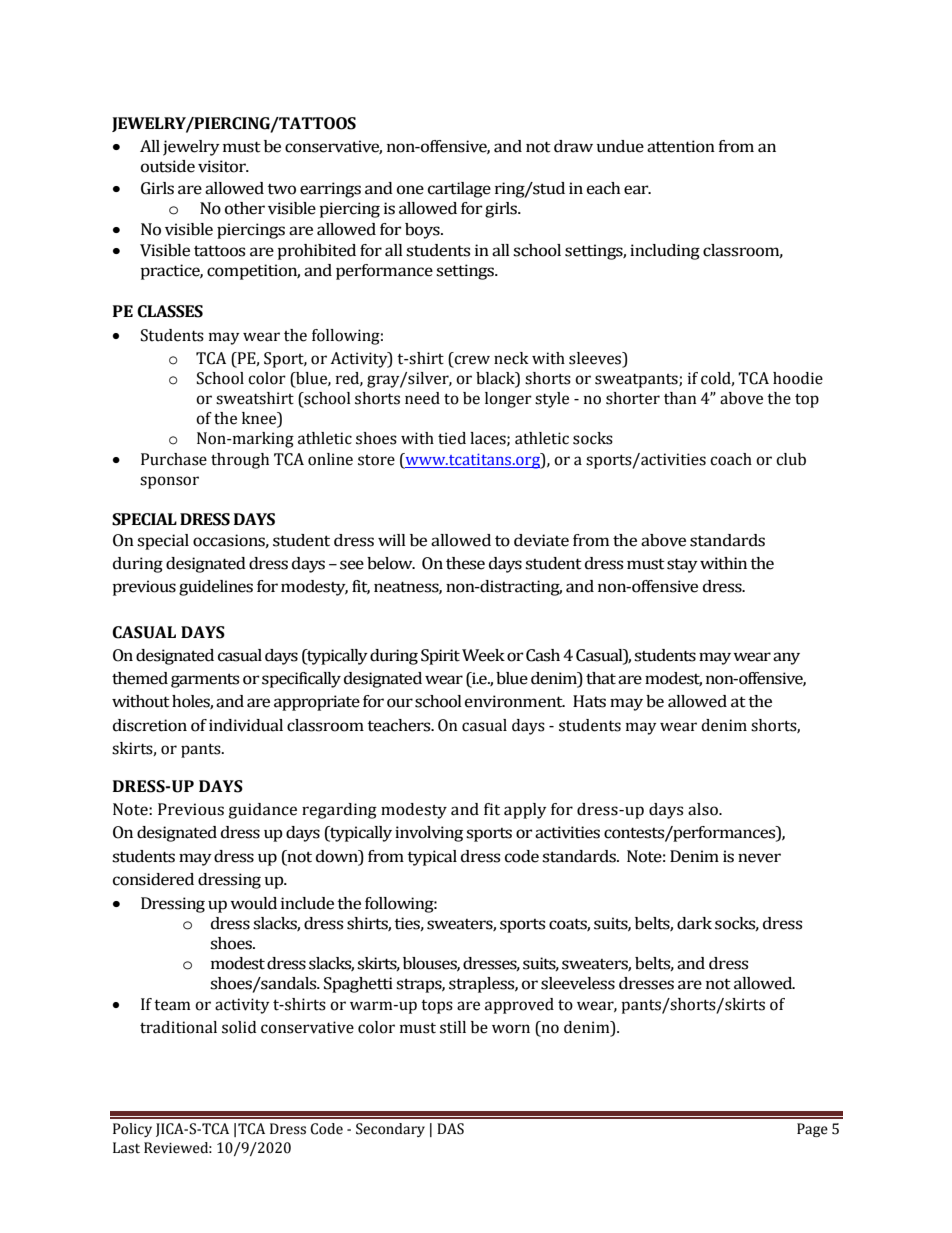 The height and width of the page is (1233, 952). Describe the element at coordinates (465, 563) in the page. I see `these` at that location.
